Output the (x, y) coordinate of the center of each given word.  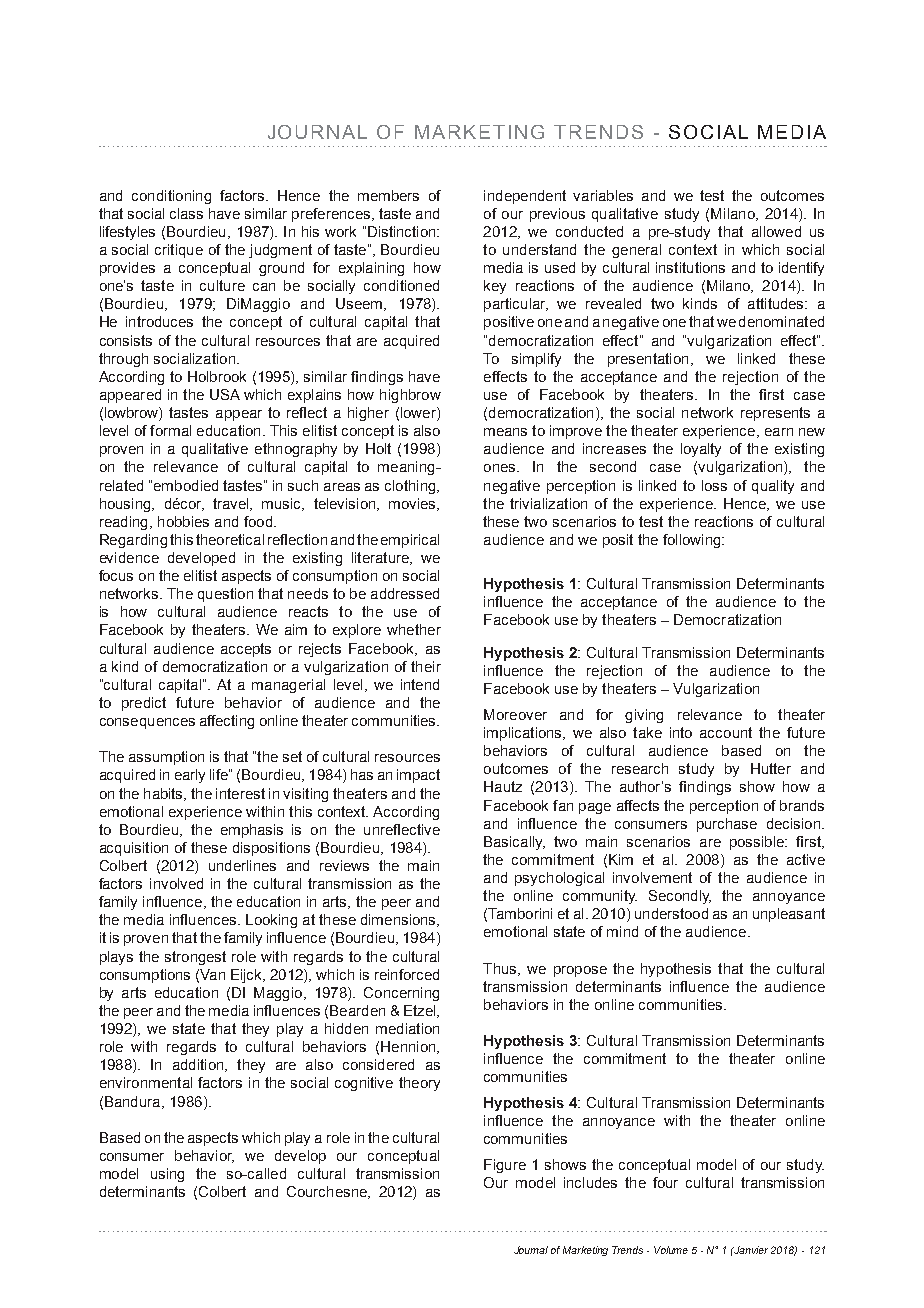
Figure (505, 1166)
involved (176, 883)
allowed (776, 231)
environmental (146, 1082)
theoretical (230, 539)
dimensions (399, 920)
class (186, 213)
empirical (410, 541)
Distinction (403, 231)
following (693, 541)
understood (671, 913)
